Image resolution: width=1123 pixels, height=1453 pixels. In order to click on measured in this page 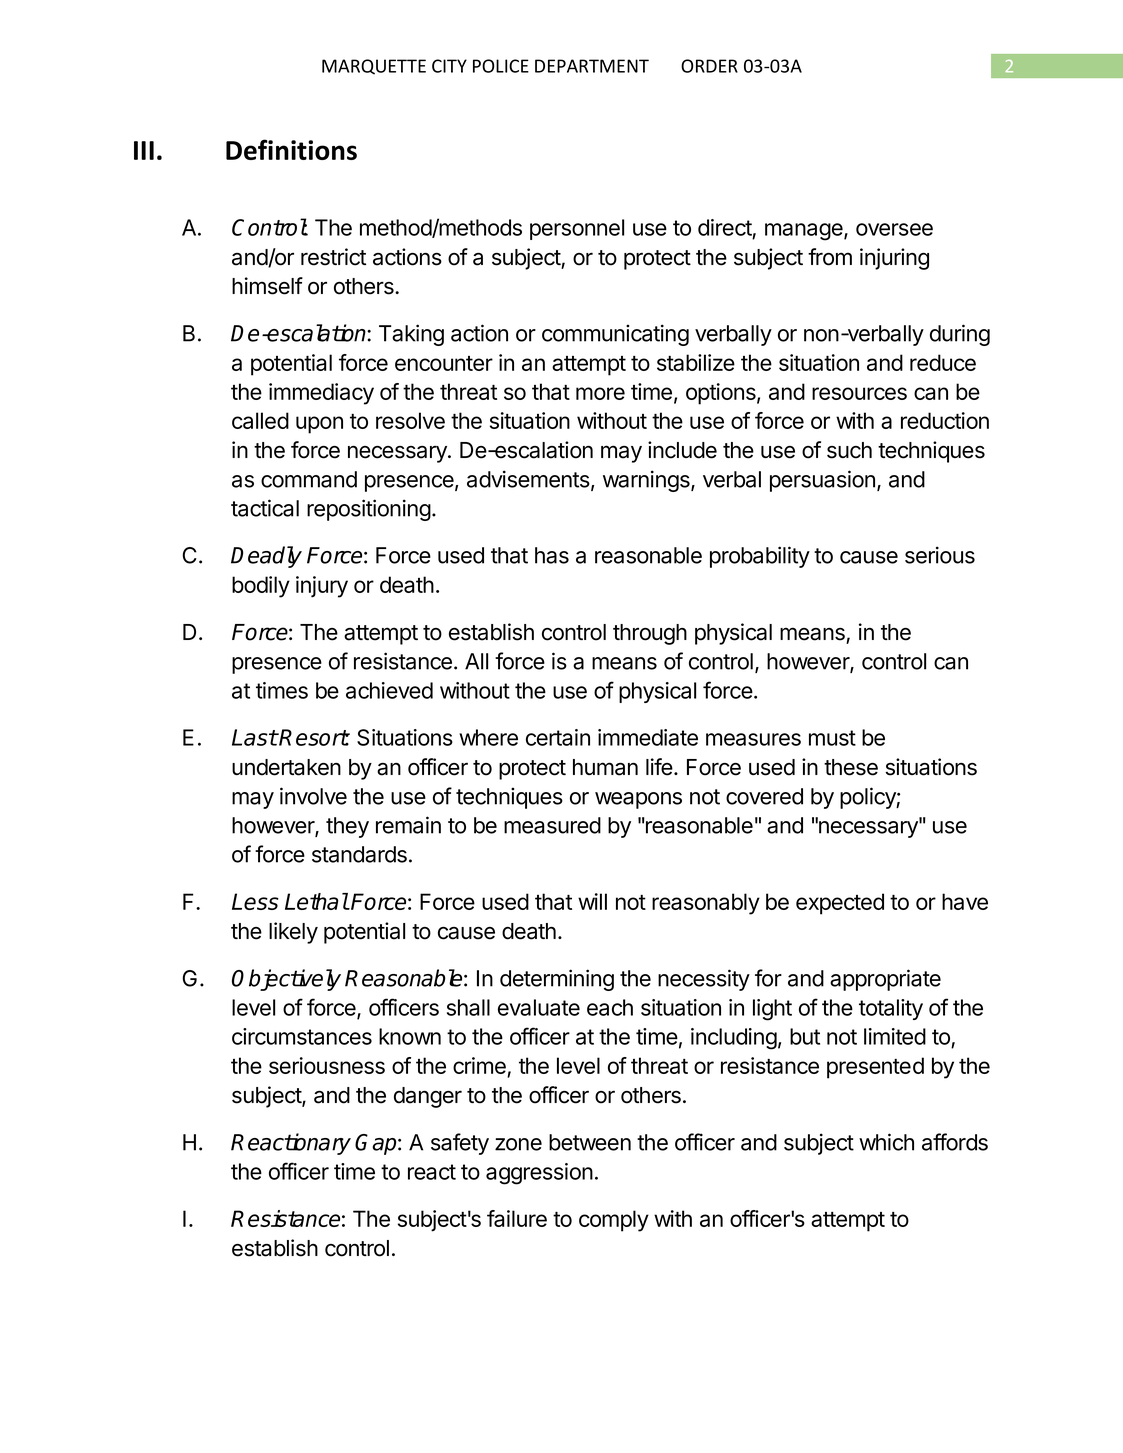, I will do `click(552, 825)`.
